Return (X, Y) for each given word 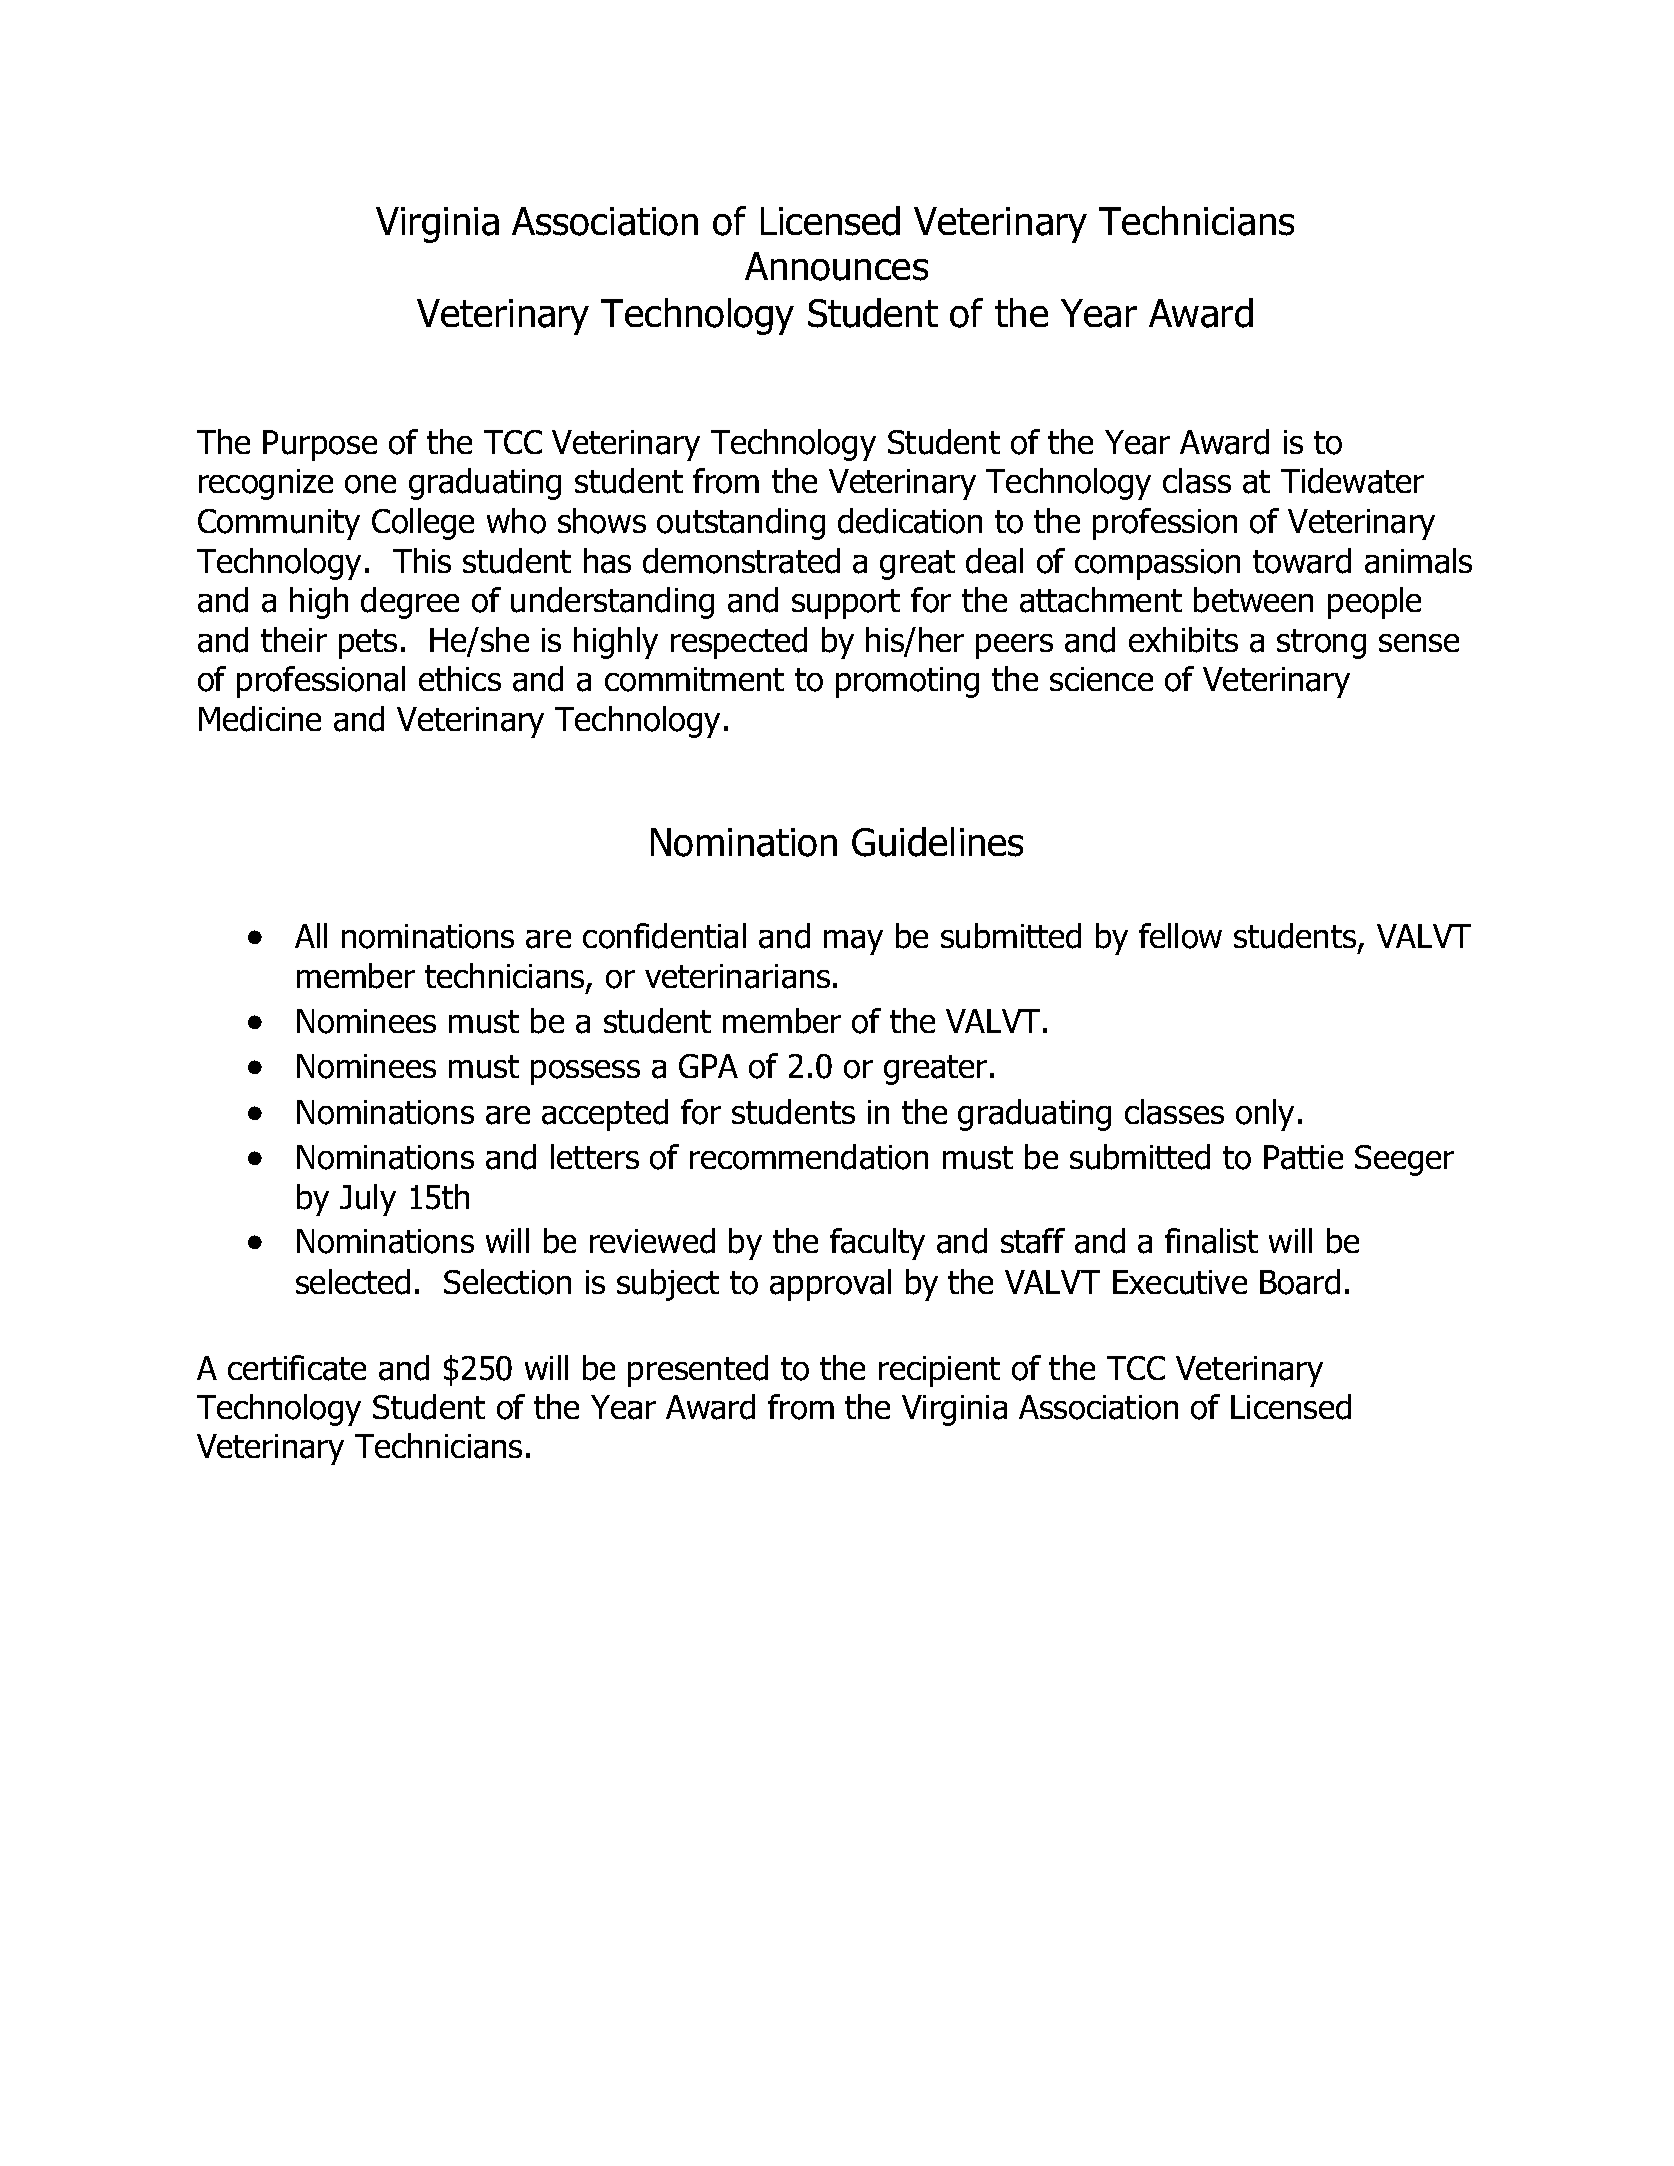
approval (830, 1285)
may (853, 942)
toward (1302, 561)
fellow (1180, 936)
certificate (297, 1368)
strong (1321, 644)
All (311, 935)
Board (1300, 1282)
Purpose (320, 445)
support (846, 604)
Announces (836, 266)
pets (368, 644)
